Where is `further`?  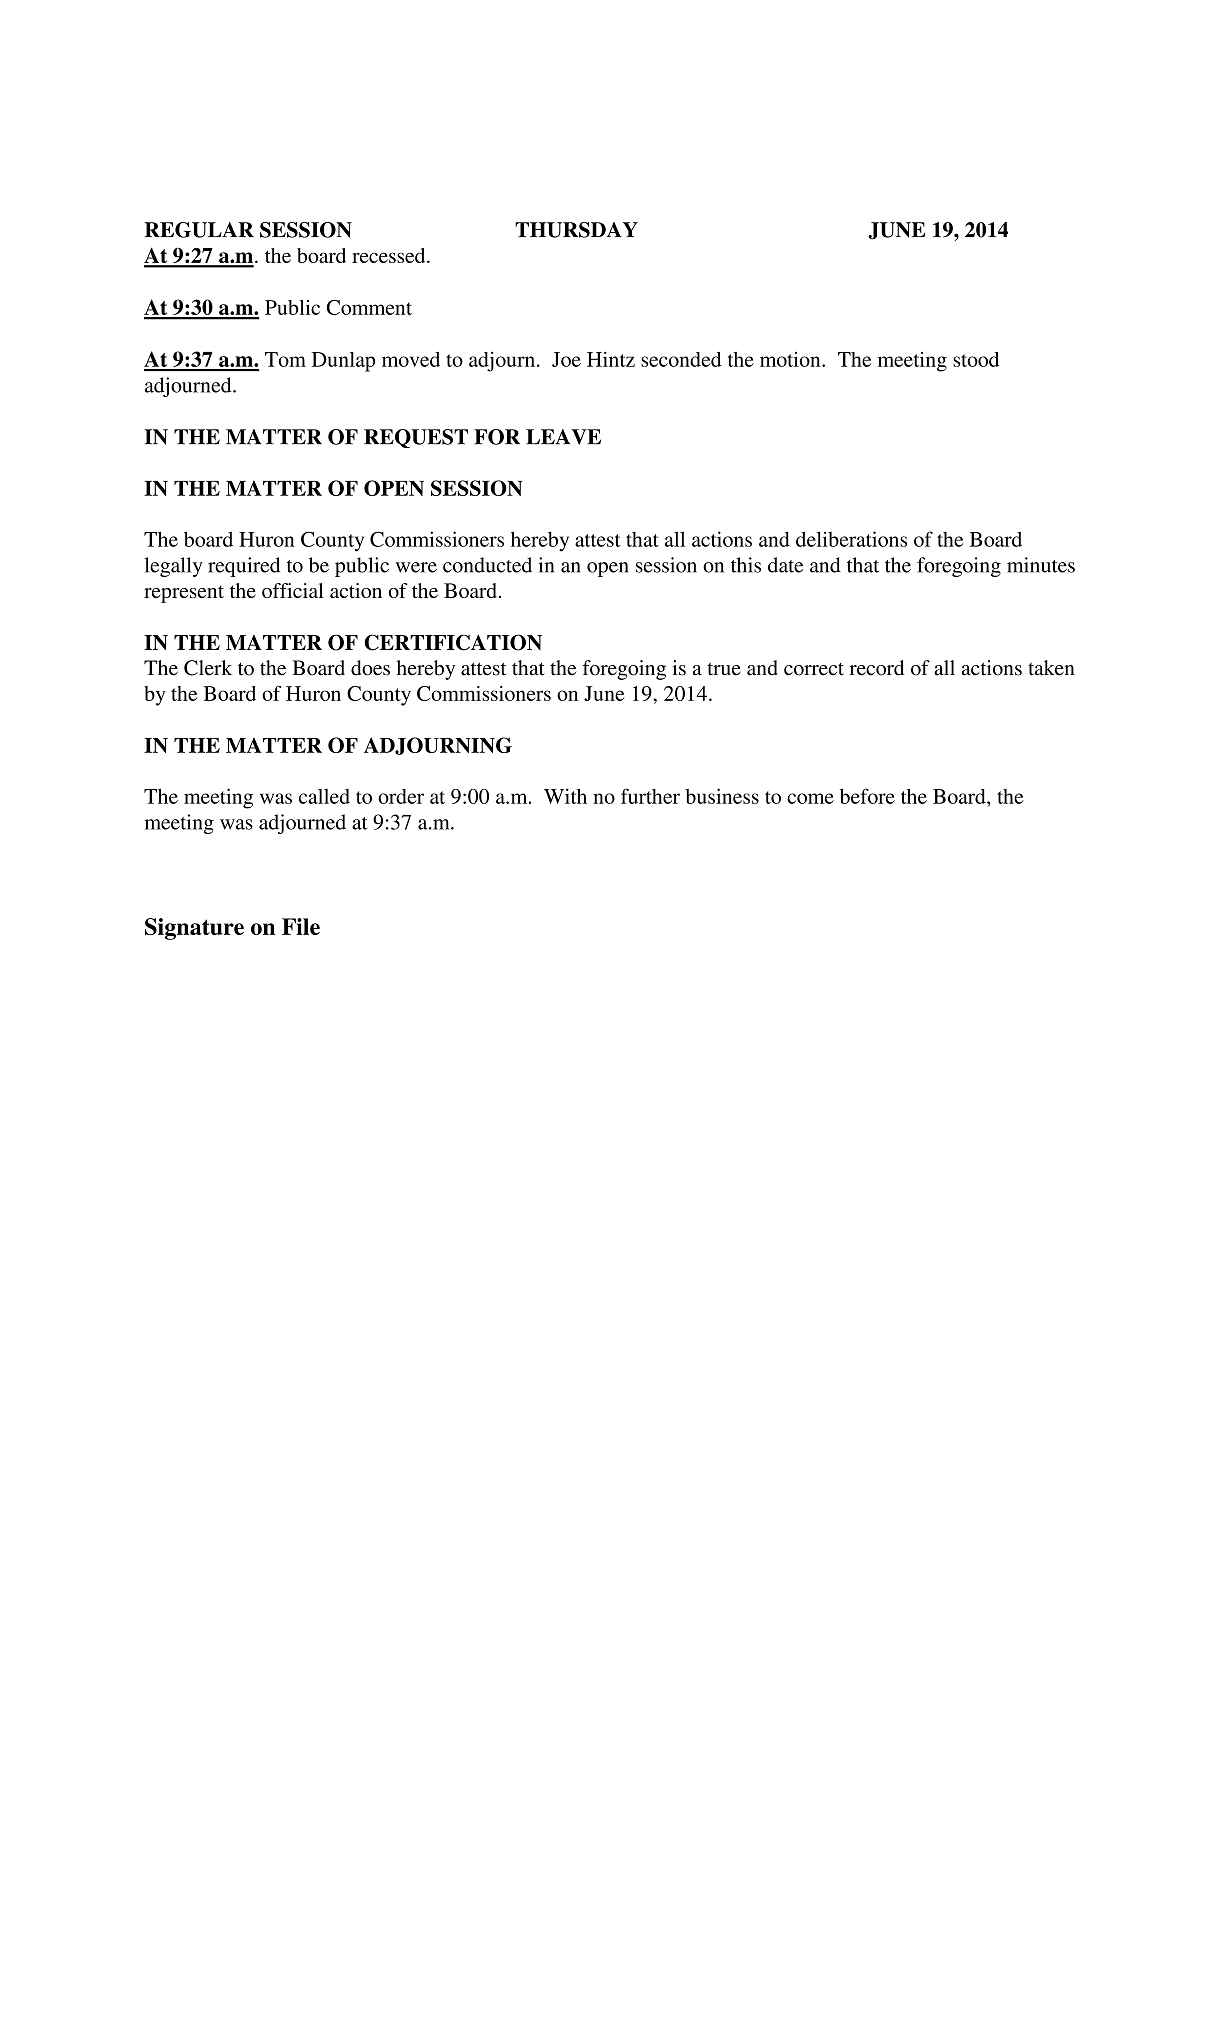 further is located at coordinates (650, 796).
